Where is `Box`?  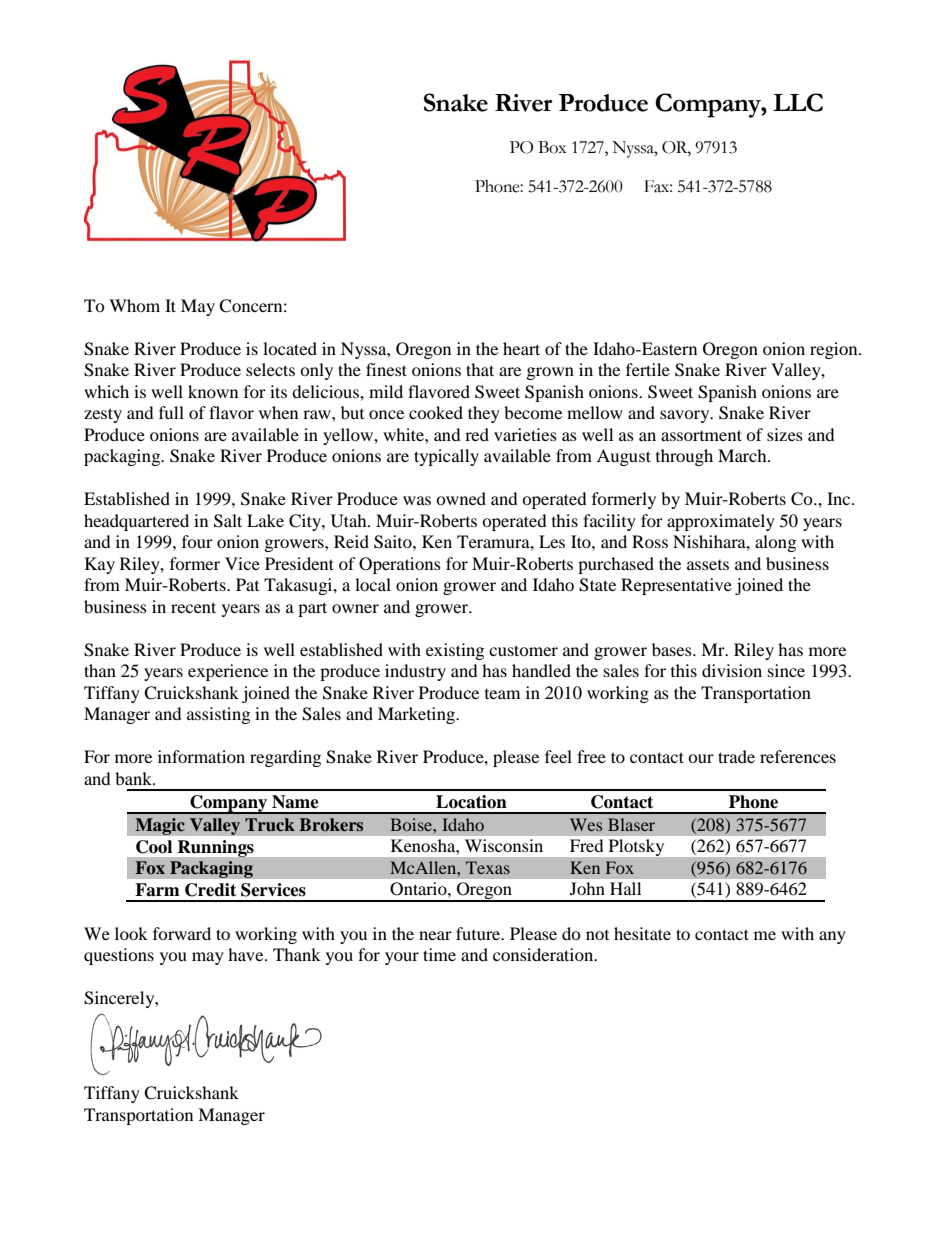 Box is located at coordinates (552, 147).
